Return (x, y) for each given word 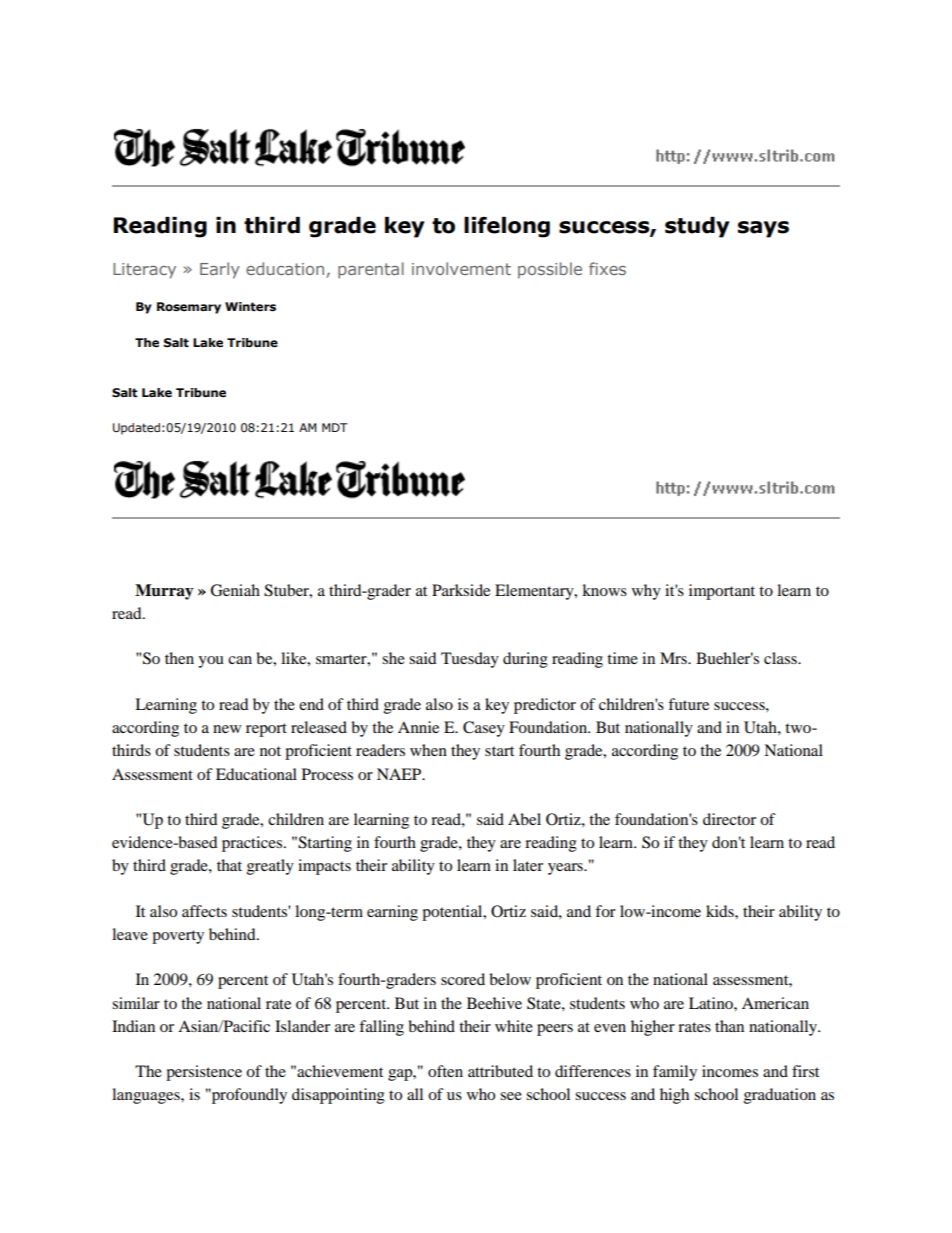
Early (220, 270)
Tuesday (470, 660)
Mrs (674, 658)
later (528, 865)
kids (721, 911)
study (697, 227)
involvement (461, 268)
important (722, 592)
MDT (335, 427)
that (229, 865)
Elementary (535, 592)
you (211, 662)
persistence (204, 1073)
